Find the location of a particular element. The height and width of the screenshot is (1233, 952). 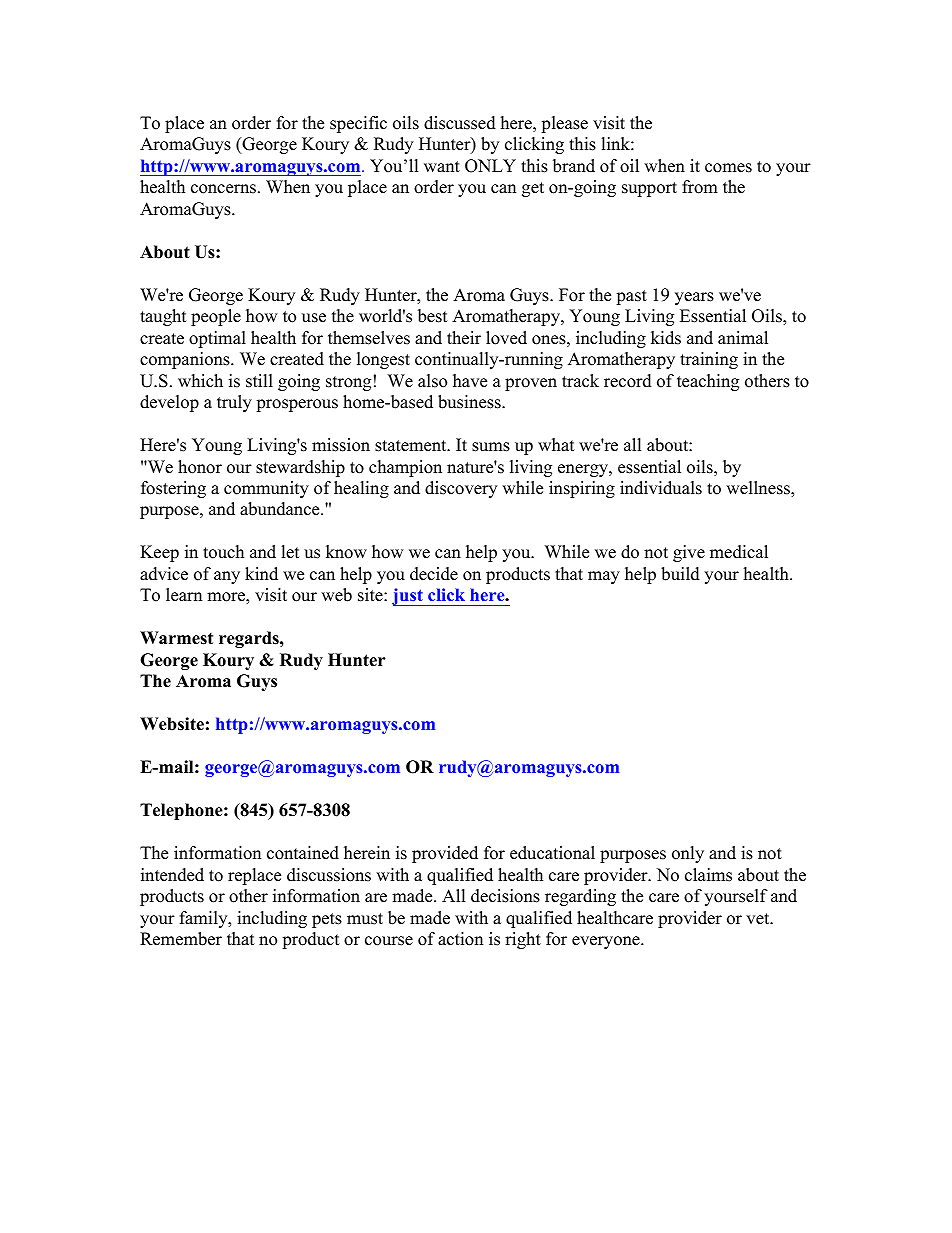

comes is located at coordinates (728, 168).
